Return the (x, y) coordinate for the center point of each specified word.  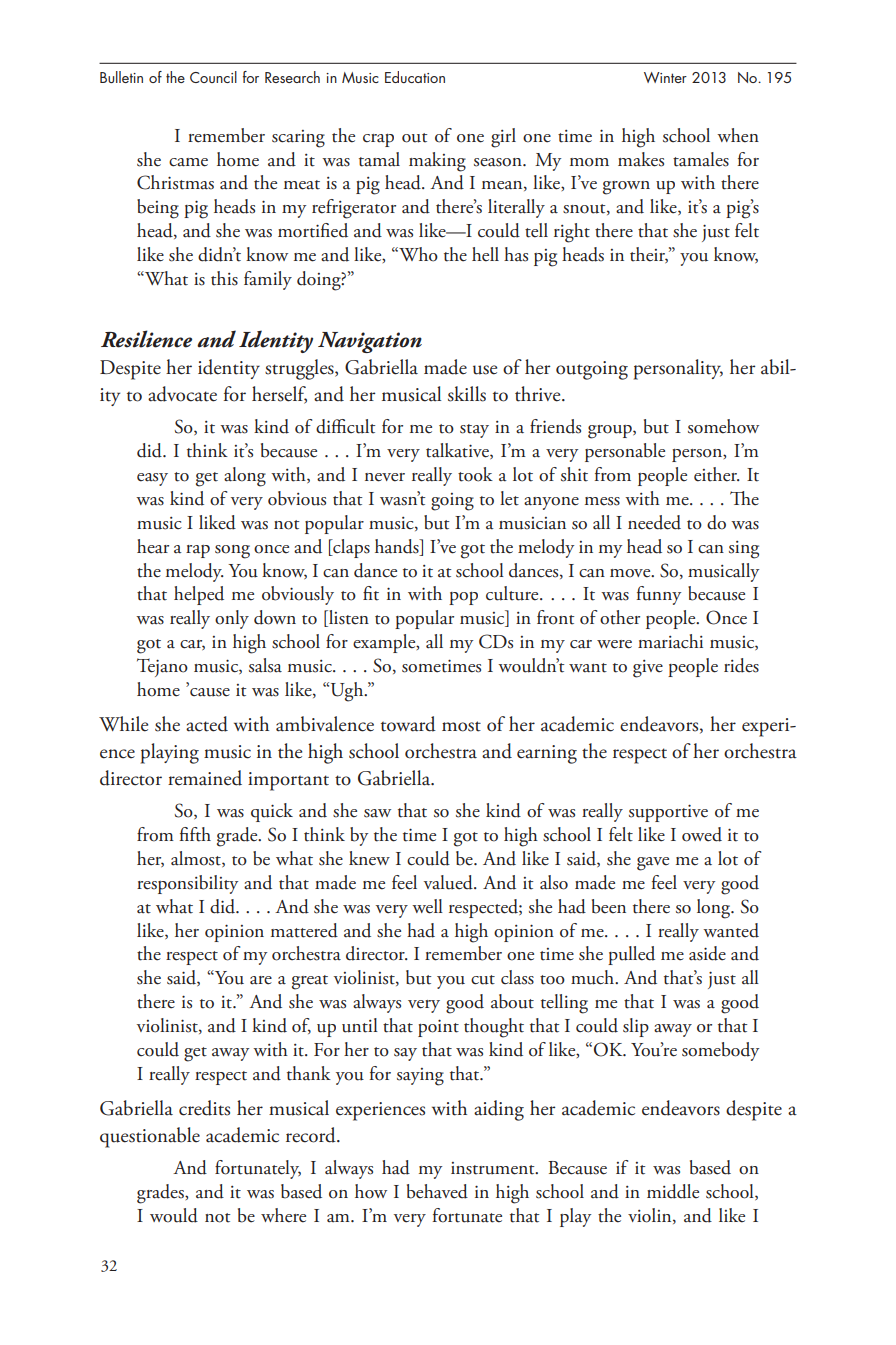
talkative (458, 451)
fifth (195, 834)
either (717, 474)
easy (152, 479)
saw (377, 813)
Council (213, 77)
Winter (665, 77)
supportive (668, 813)
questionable (150, 1137)
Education (415, 77)
